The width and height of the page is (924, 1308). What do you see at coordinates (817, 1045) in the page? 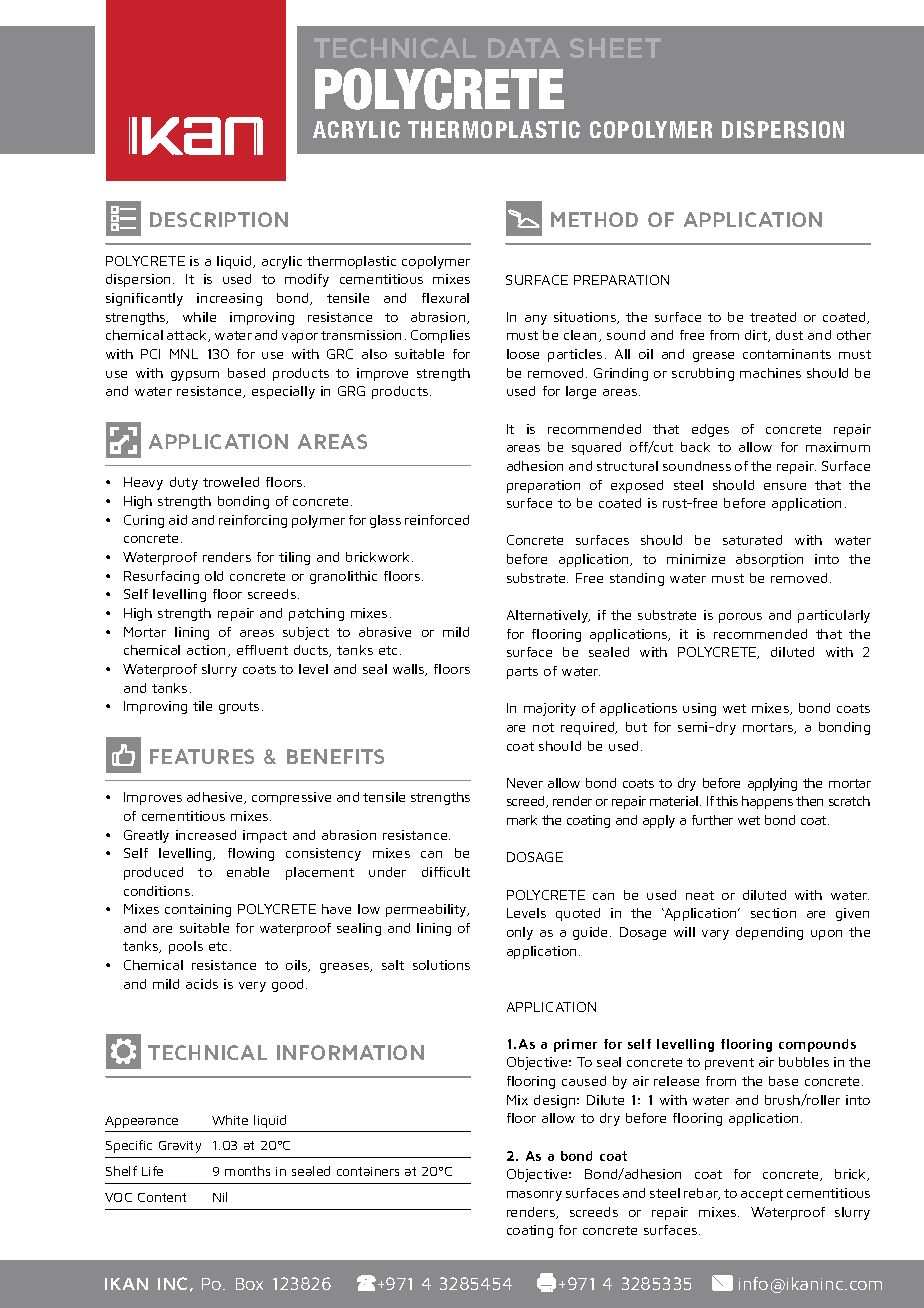
I see `compounds` at bounding box center [817, 1045].
